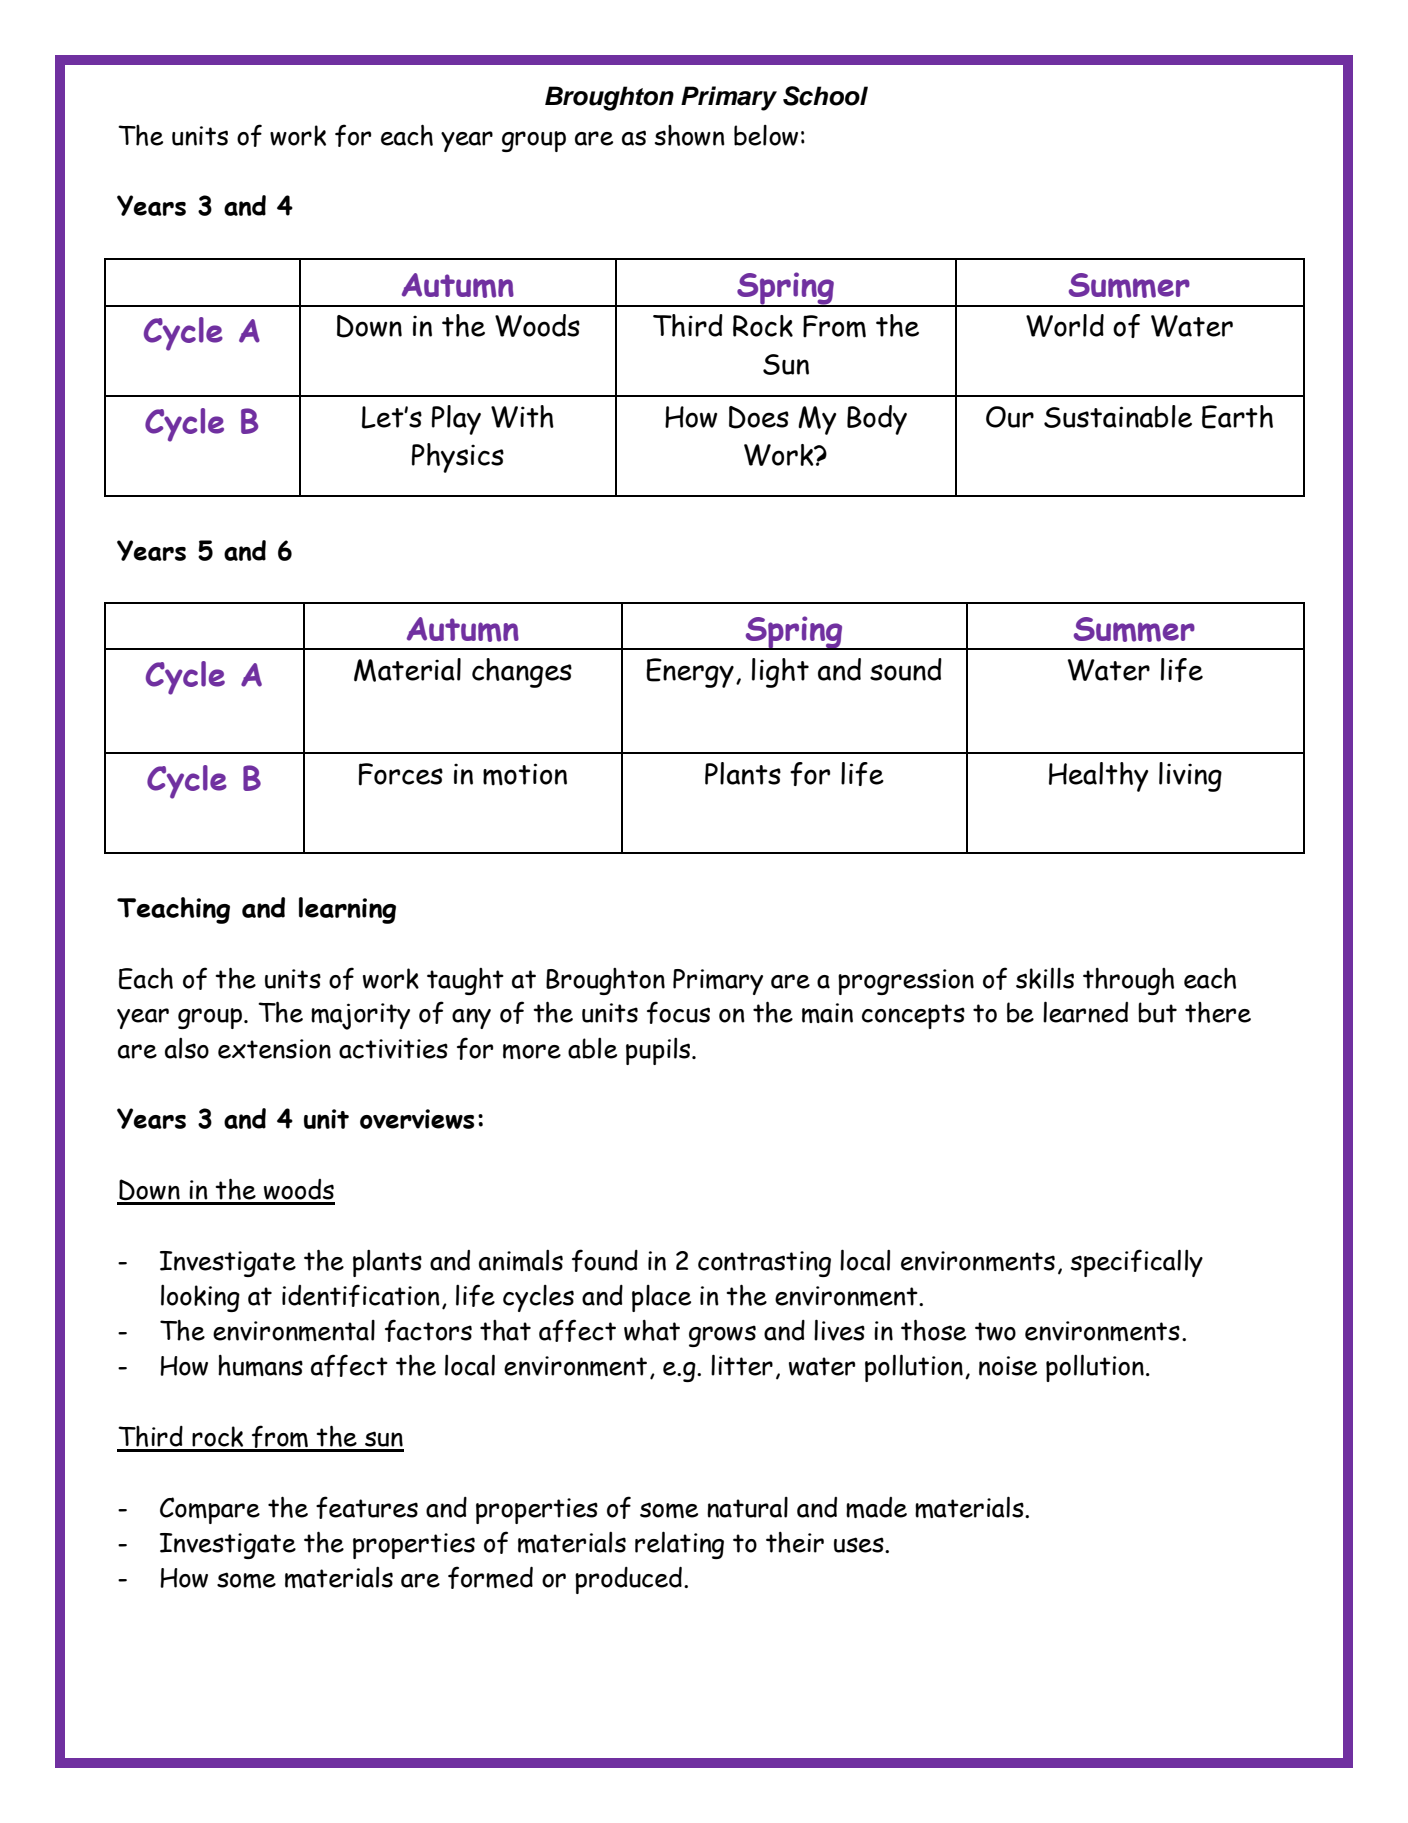 The width and height of the document is (1408, 1823). What do you see at coordinates (759, 417) in the document?
I see `Does` at bounding box center [759, 417].
